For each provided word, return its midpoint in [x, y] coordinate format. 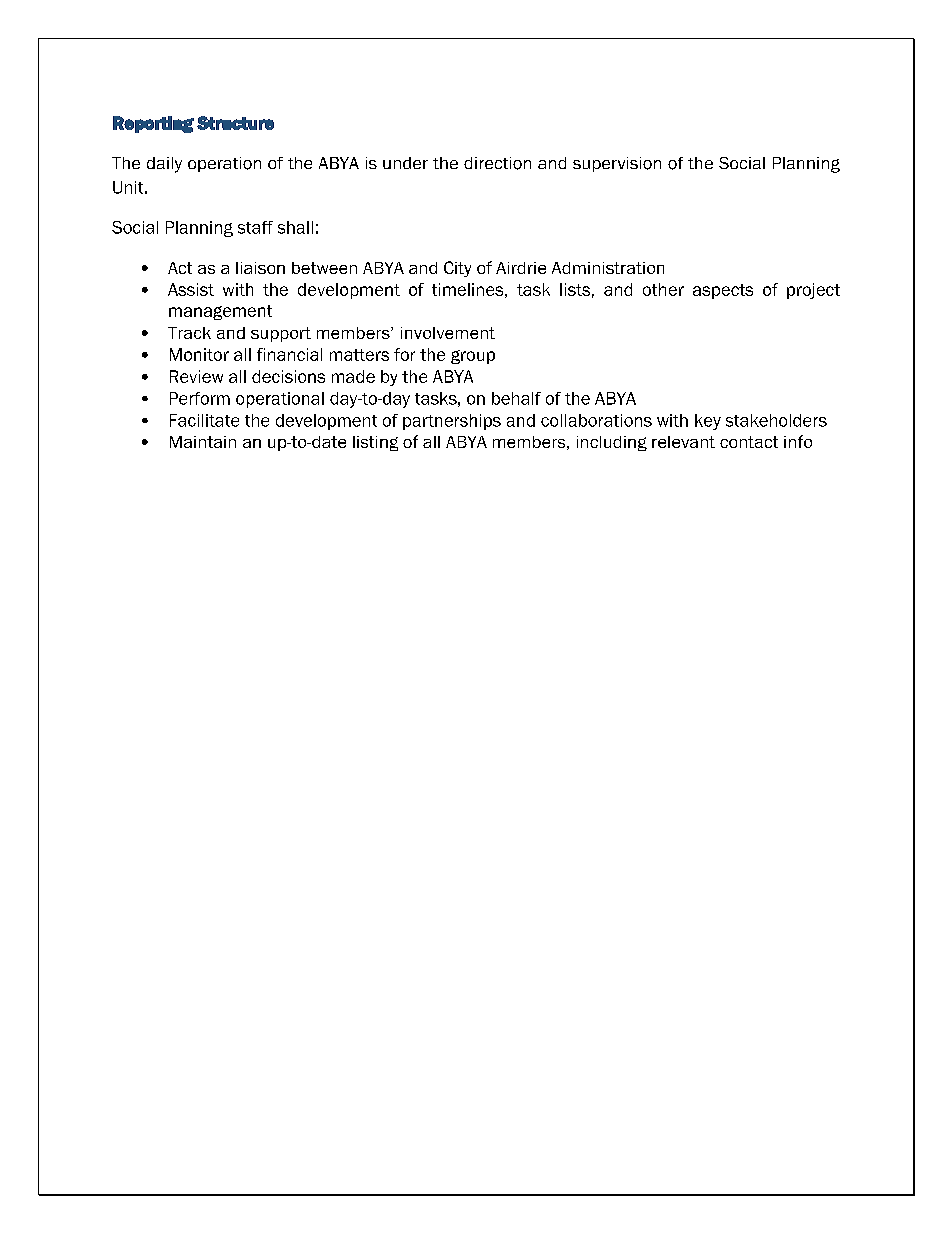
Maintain [203, 442]
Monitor [199, 354]
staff [255, 227]
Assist [191, 289]
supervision [617, 164]
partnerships [452, 422]
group [473, 357]
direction [497, 163]
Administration [608, 268]
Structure [235, 123]
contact [749, 442]
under [405, 163]
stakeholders [776, 420]
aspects [723, 291]
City [457, 269]
